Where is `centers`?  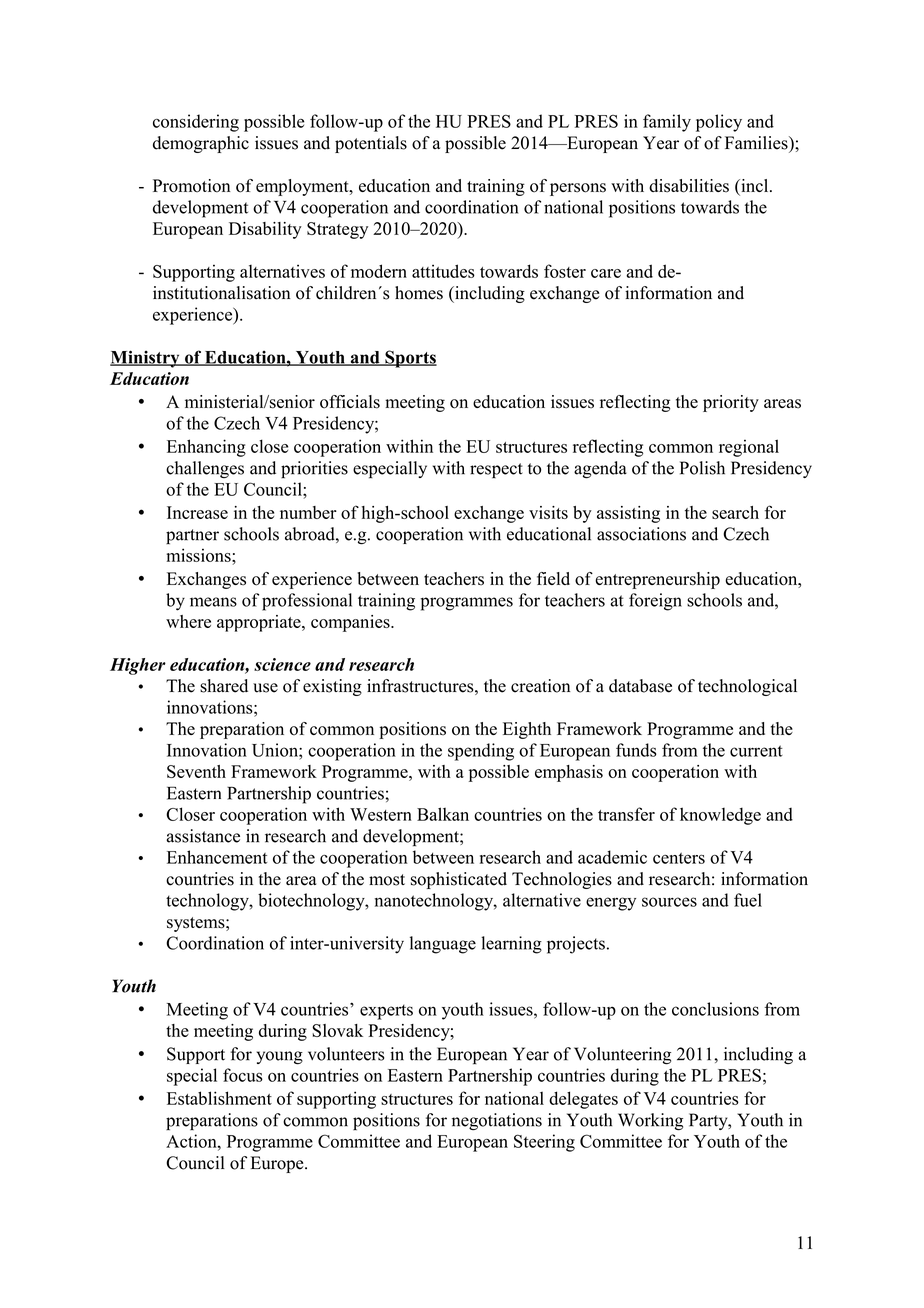
centers is located at coordinates (679, 858).
